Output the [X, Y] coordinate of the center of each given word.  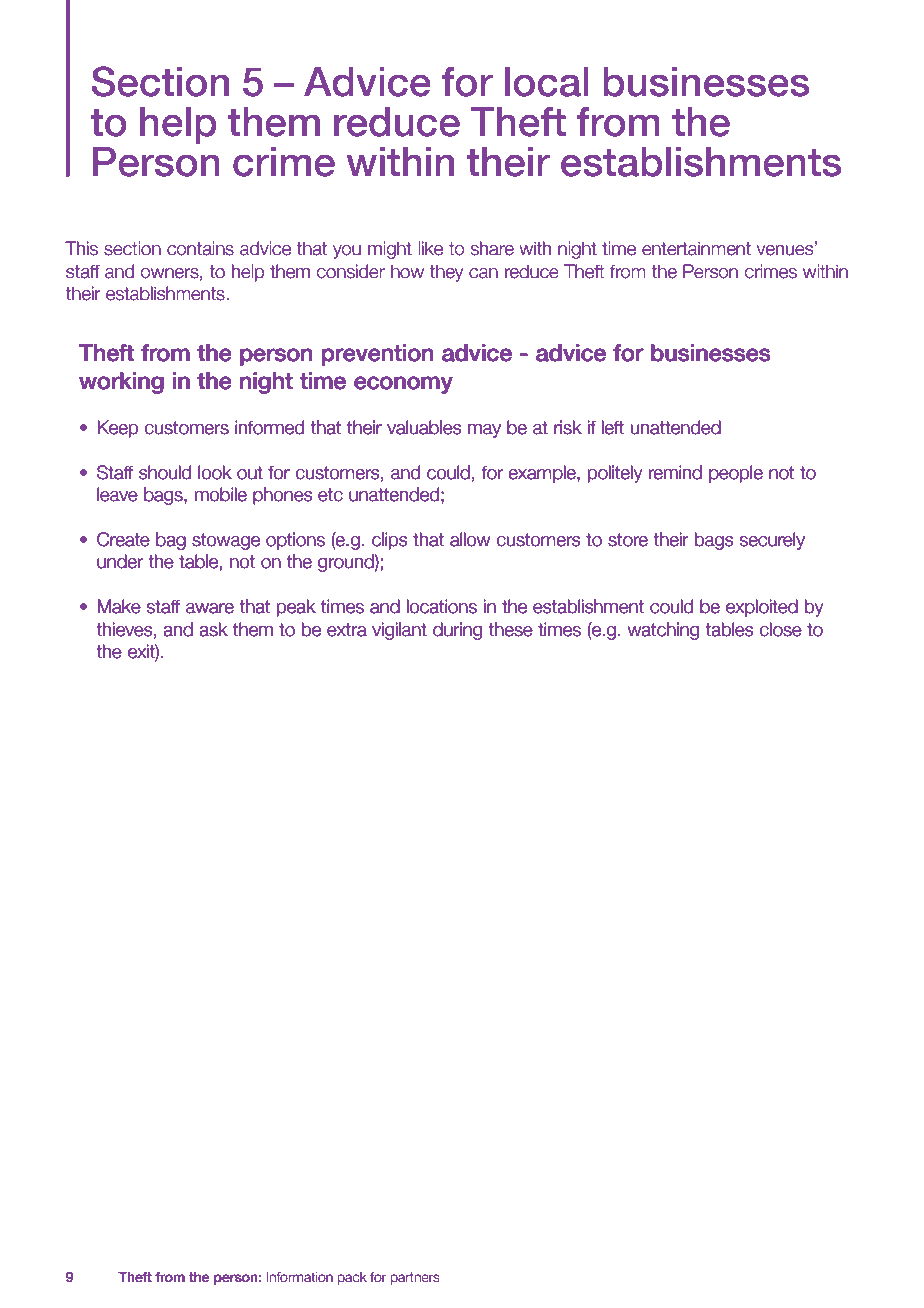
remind [675, 472]
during [457, 631]
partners [415, 1278]
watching [663, 631]
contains [200, 248]
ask [214, 629]
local [546, 82]
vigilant [399, 631]
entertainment [696, 248]
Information [300, 1277]
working [121, 383]
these [511, 629]
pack [352, 1278]
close [781, 629]
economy [403, 385]
